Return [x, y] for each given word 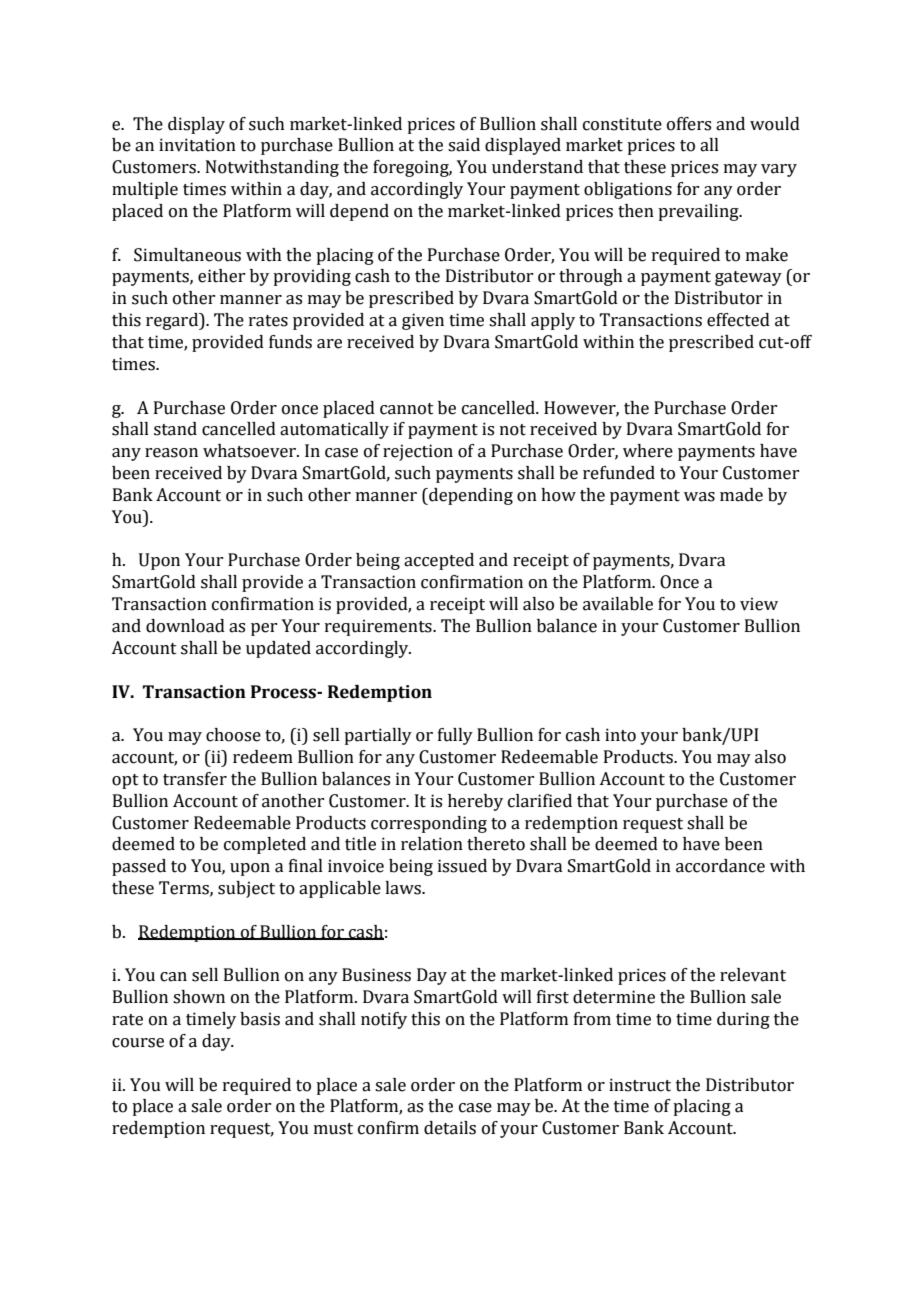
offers [689, 124]
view [759, 604]
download [185, 626]
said [464, 145]
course [138, 1043]
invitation [197, 145]
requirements [379, 627]
